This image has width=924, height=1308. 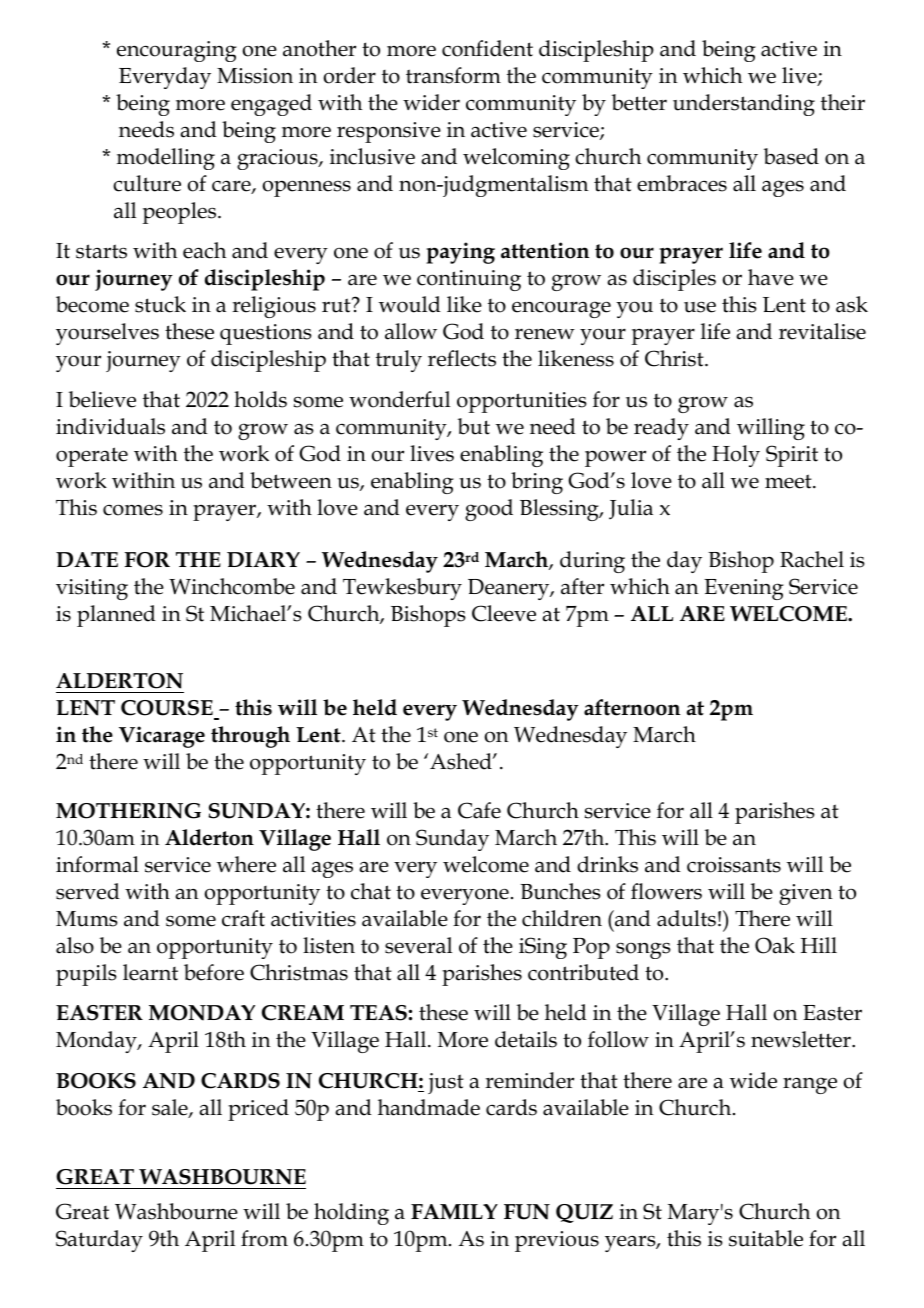 What do you see at coordinates (766, 1238) in the image?
I see `suitable` at bounding box center [766, 1238].
